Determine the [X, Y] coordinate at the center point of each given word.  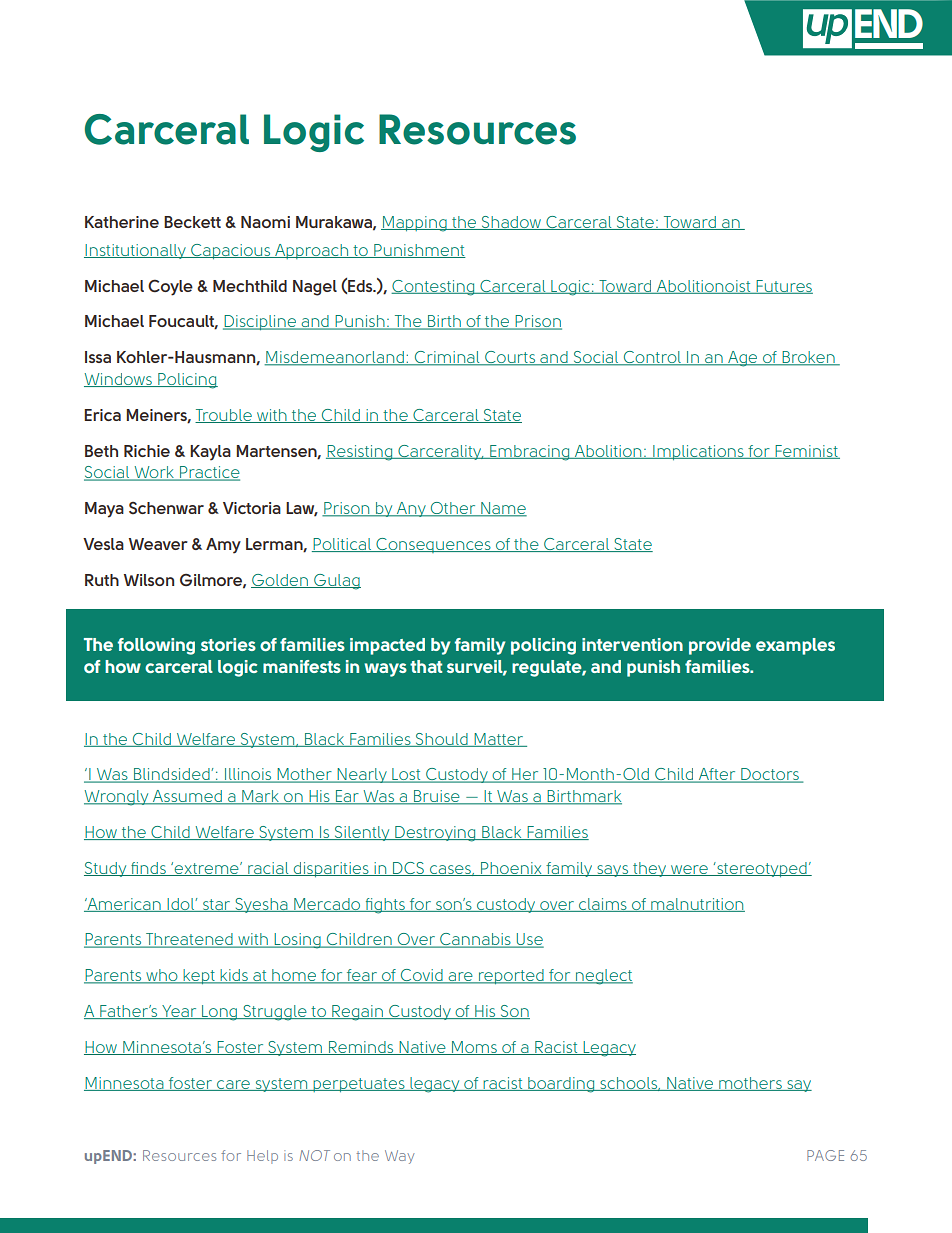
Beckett [192, 222]
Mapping [415, 224]
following [156, 646]
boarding [561, 1085]
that [426, 666]
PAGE [825, 1155]
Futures [784, 287]
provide [720, 646]
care [233, 1085]
